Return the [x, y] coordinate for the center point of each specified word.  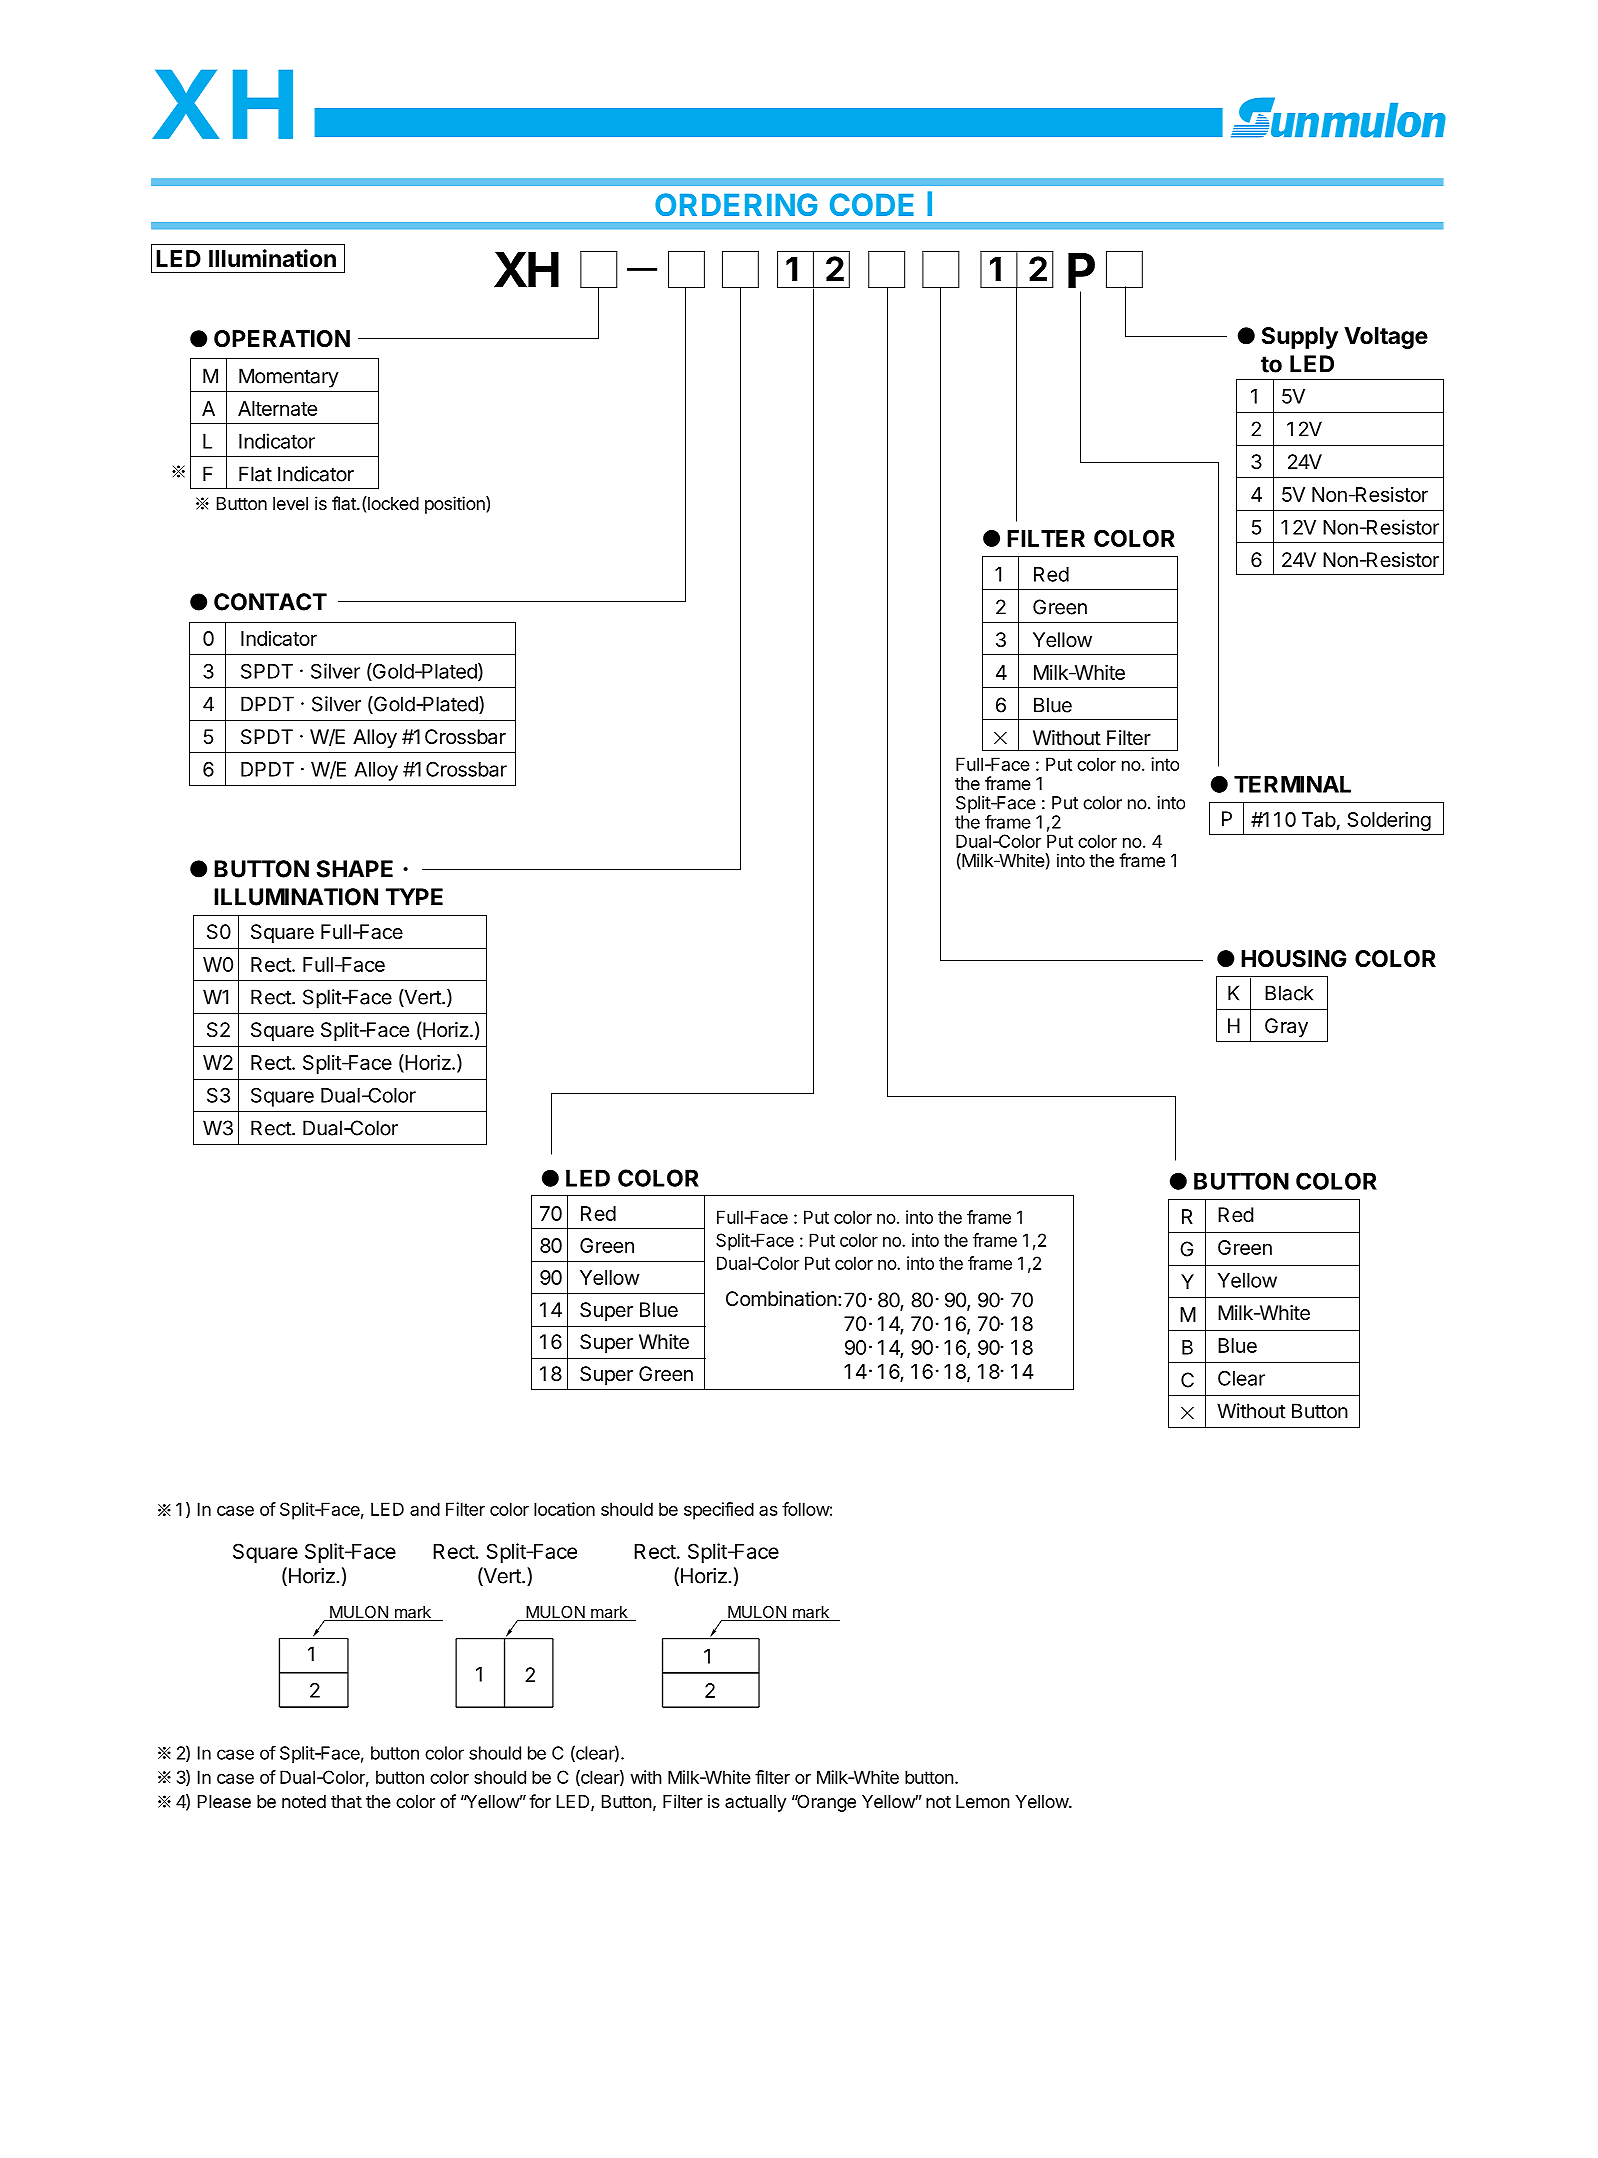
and [425, 1509]
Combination [781, 1299]
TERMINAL [1292, 784]
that [346, 1801]
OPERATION [282, 339]
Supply [1300, 338]
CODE [872, 204]
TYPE [414, 897]
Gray [1286, 1027]
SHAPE [355, 869]
